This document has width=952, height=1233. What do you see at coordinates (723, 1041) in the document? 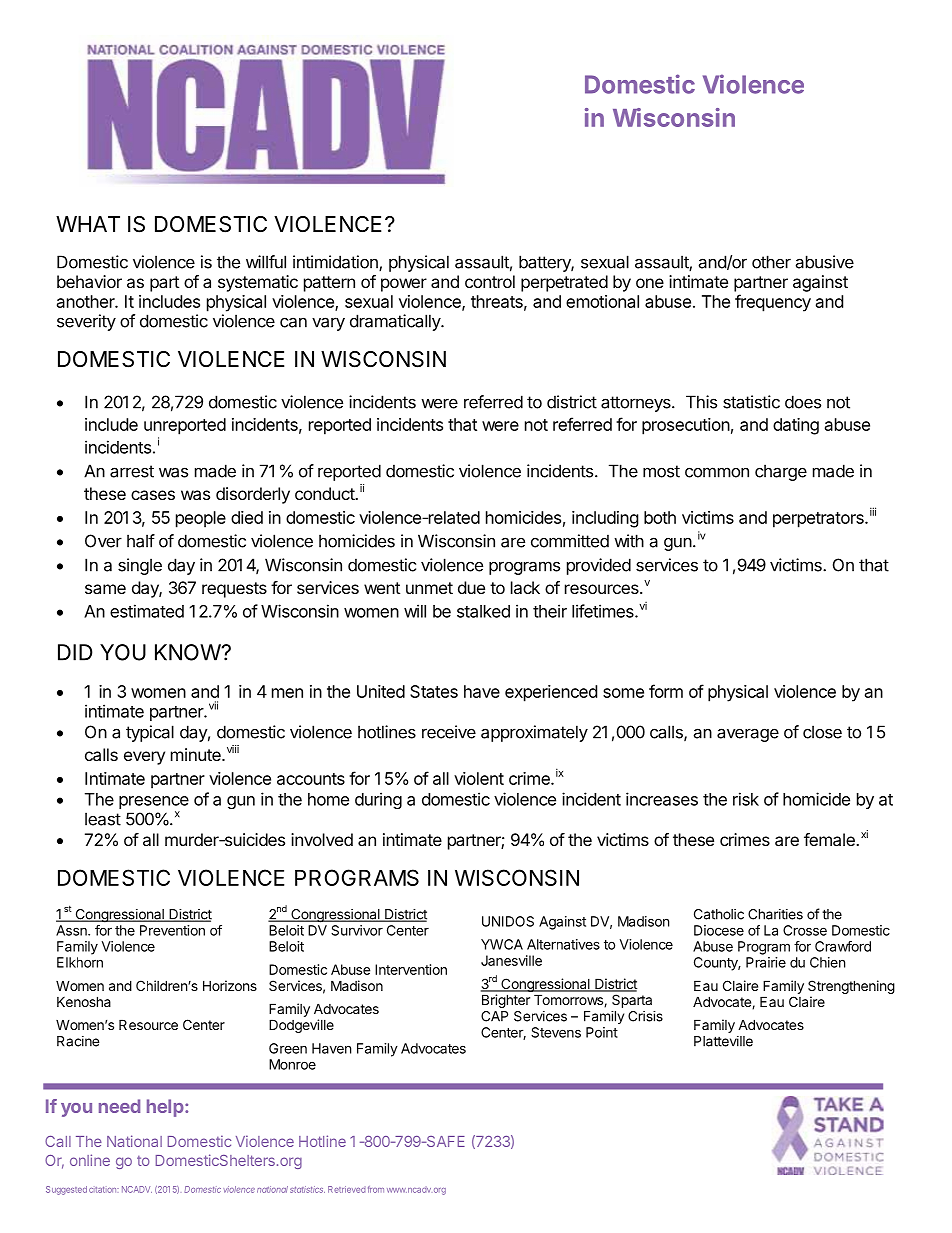
I see `Platteville` at bounding box center [723, 1041].
